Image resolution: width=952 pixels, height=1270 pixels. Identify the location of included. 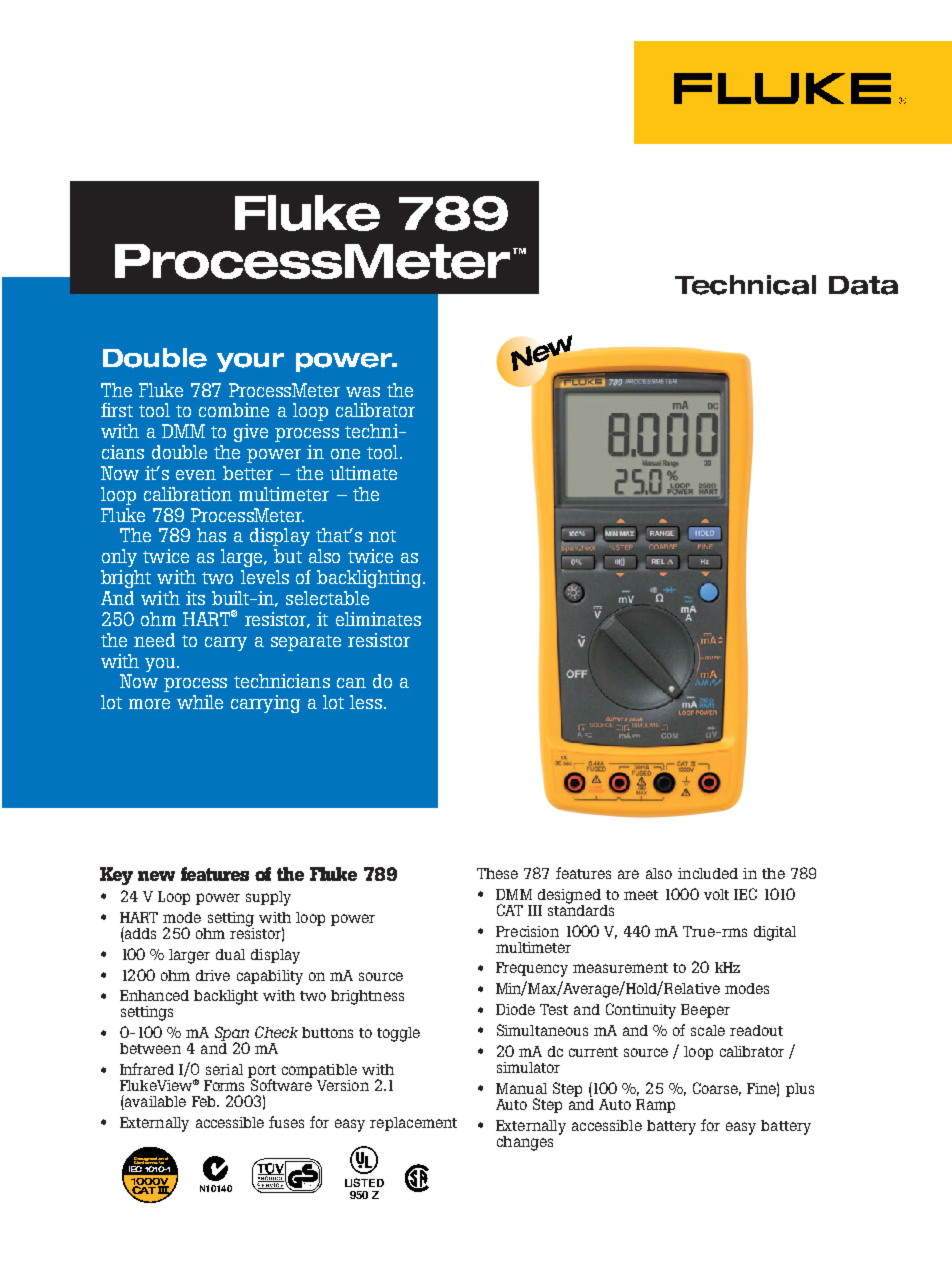
(708, 873).
